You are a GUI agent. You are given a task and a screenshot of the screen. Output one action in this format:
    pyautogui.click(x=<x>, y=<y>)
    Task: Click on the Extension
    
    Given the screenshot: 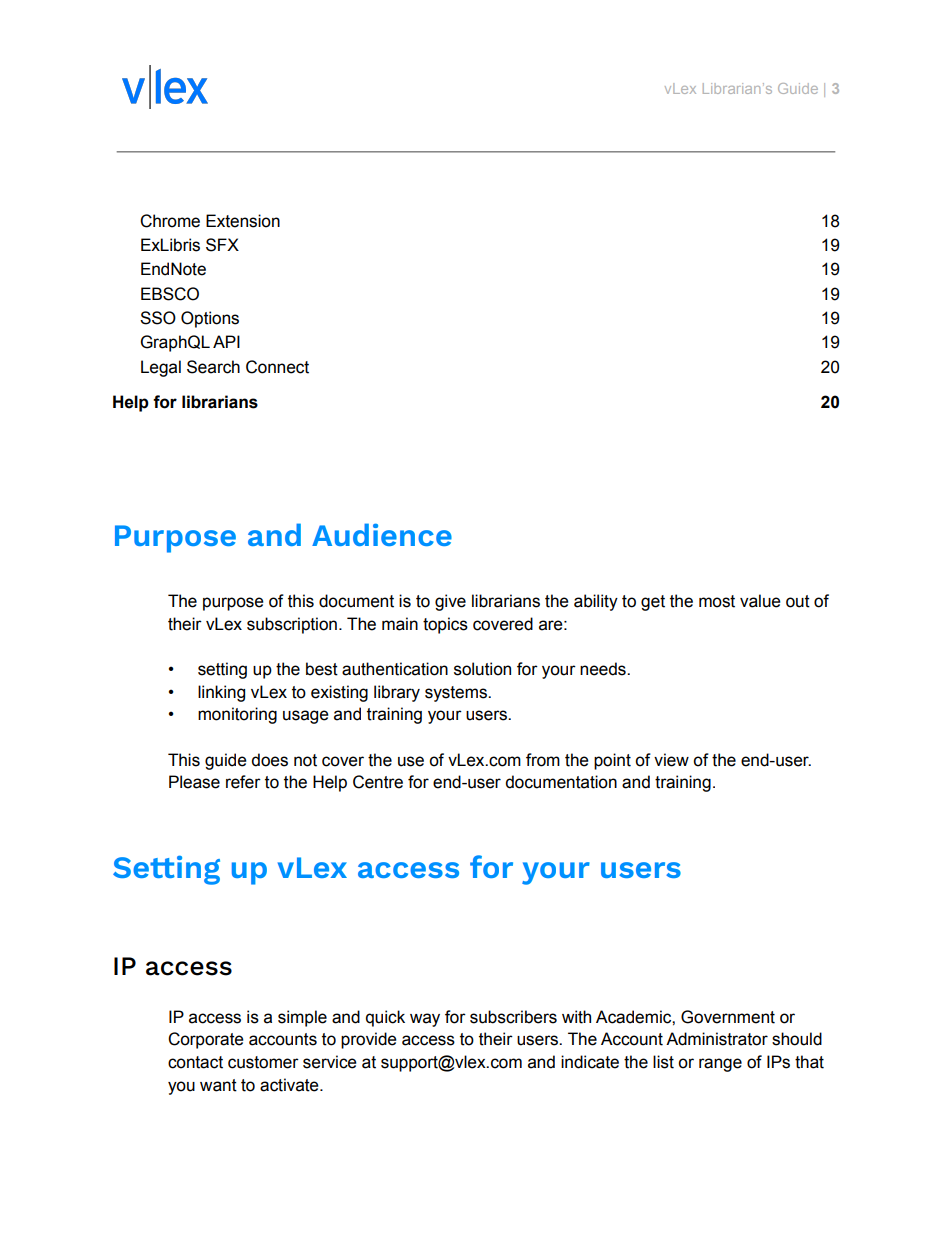 What is the action you would take?
    pyautogui.click(x=243, y=221)
